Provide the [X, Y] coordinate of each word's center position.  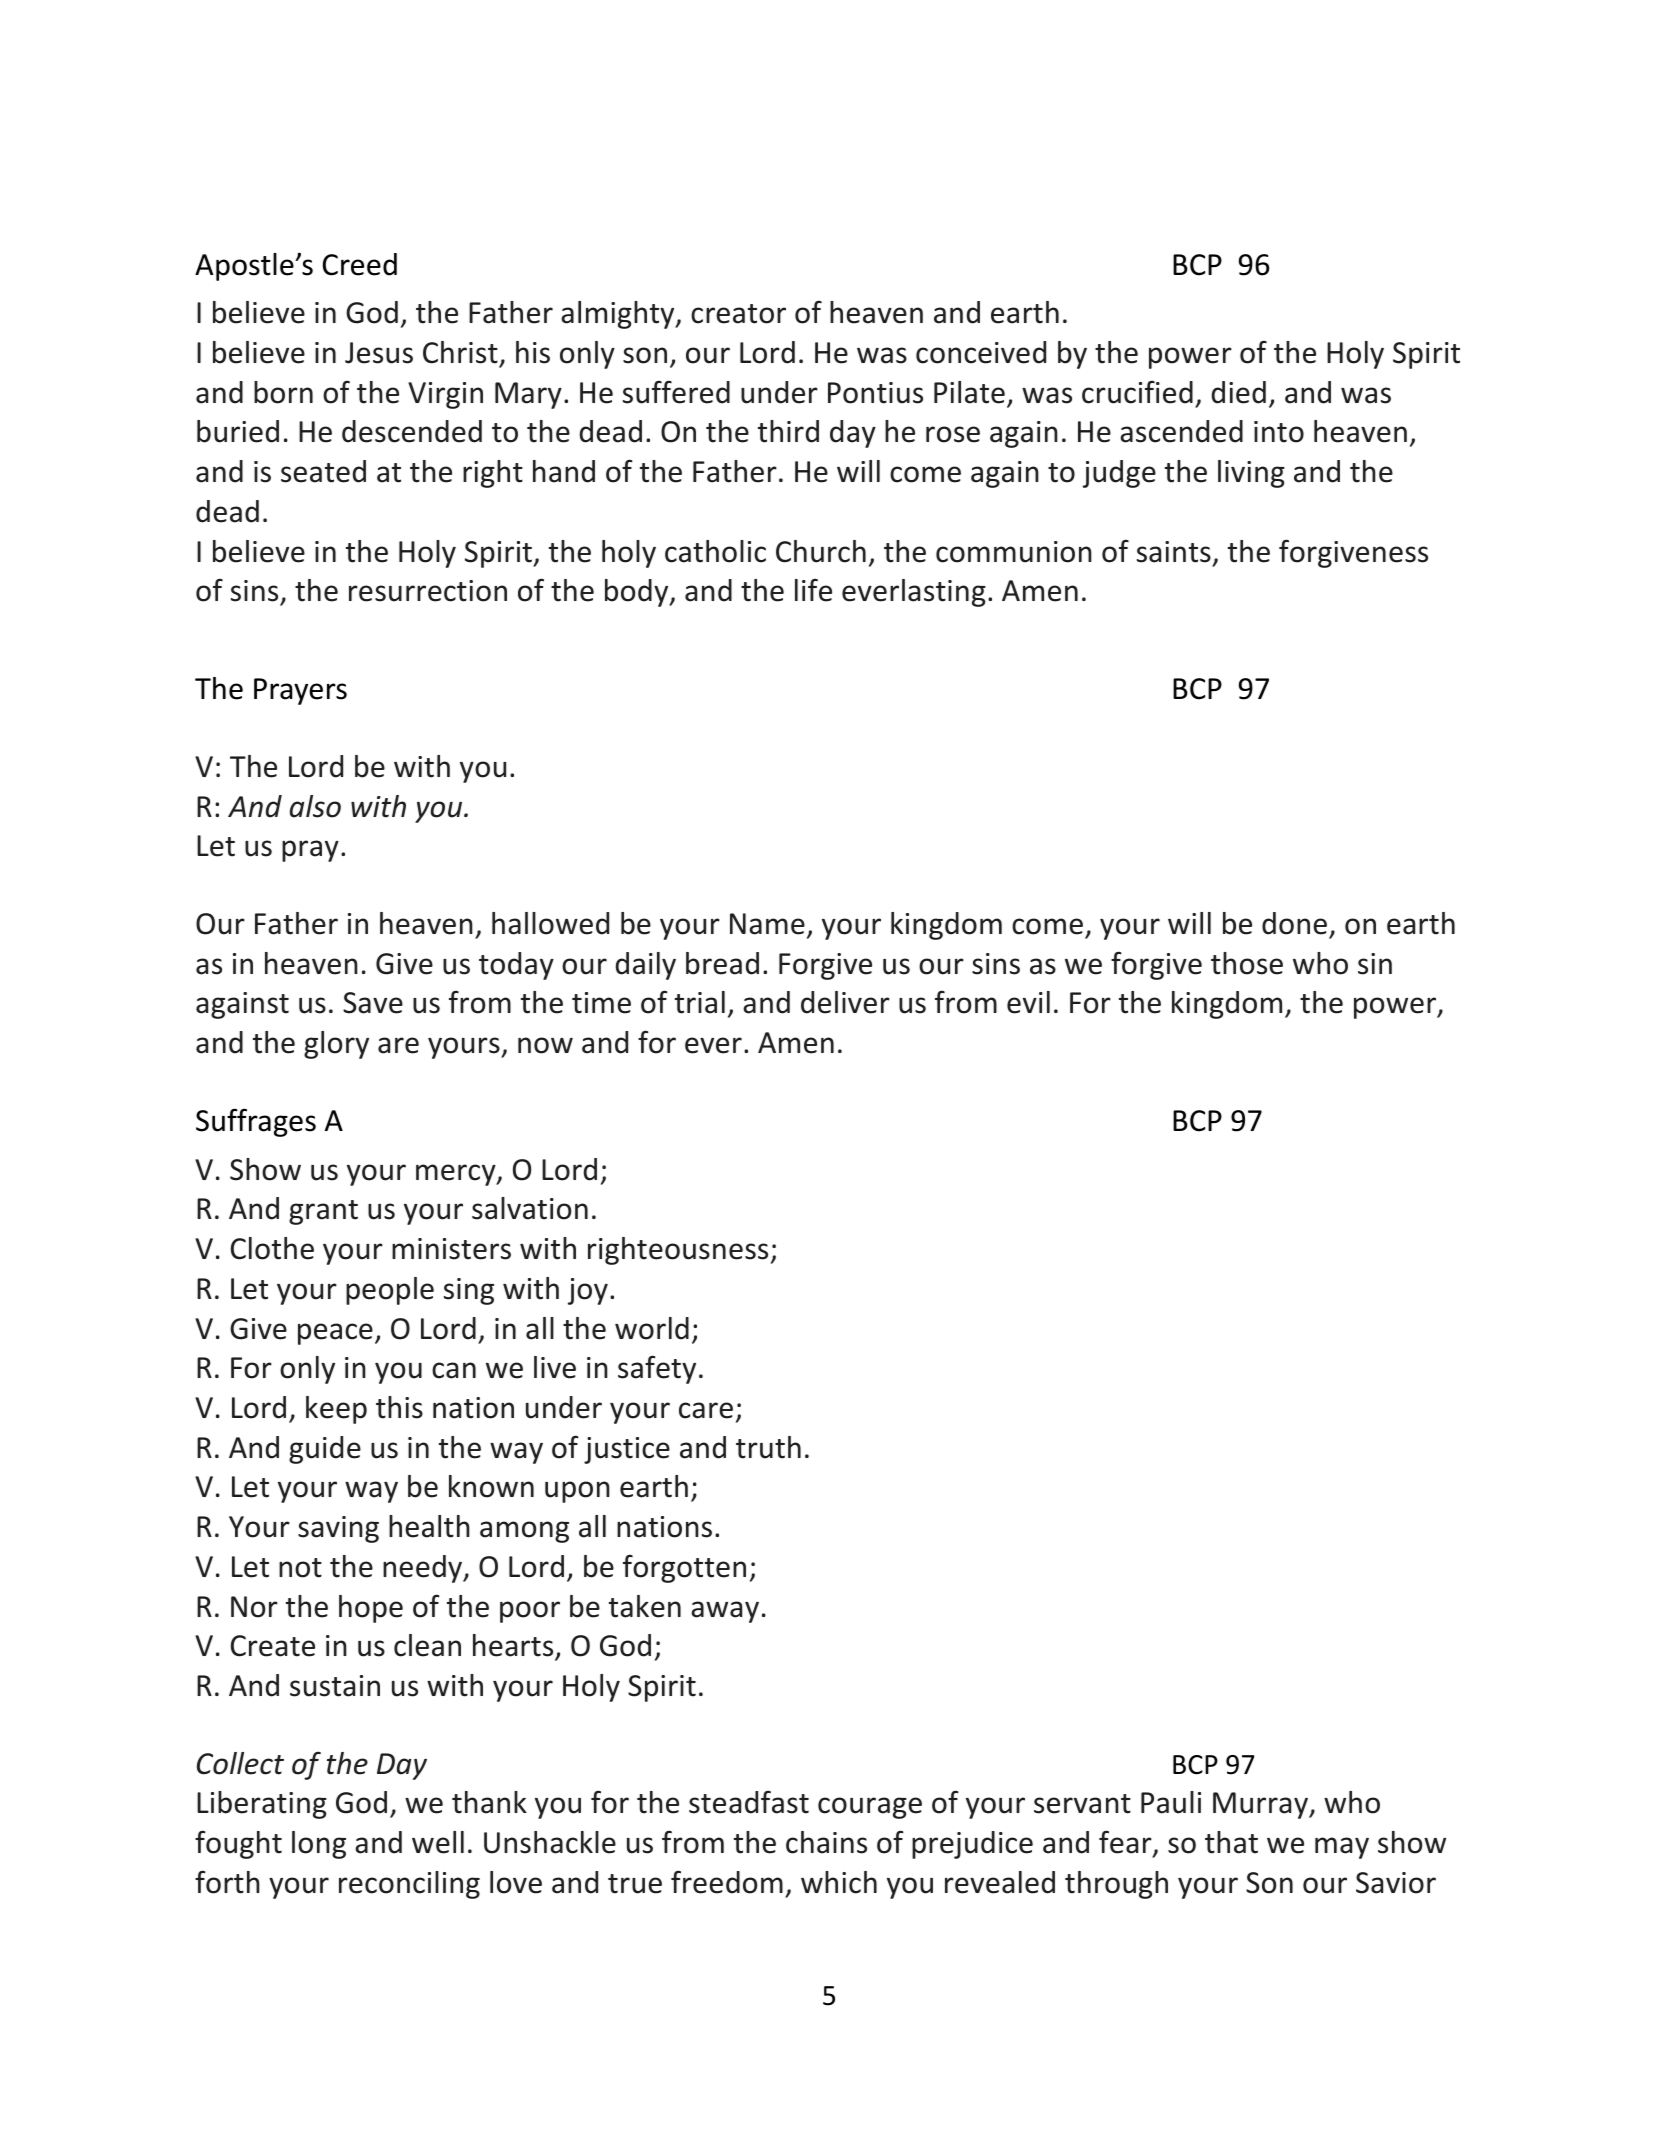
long [319, 1845]
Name [767, 924]
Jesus [379, 353]
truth [768, 1447]
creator [738, 314]
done [1294, 923]
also [315, 806]
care [706, 1410]
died [1239, 392]
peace [335, 1334]
